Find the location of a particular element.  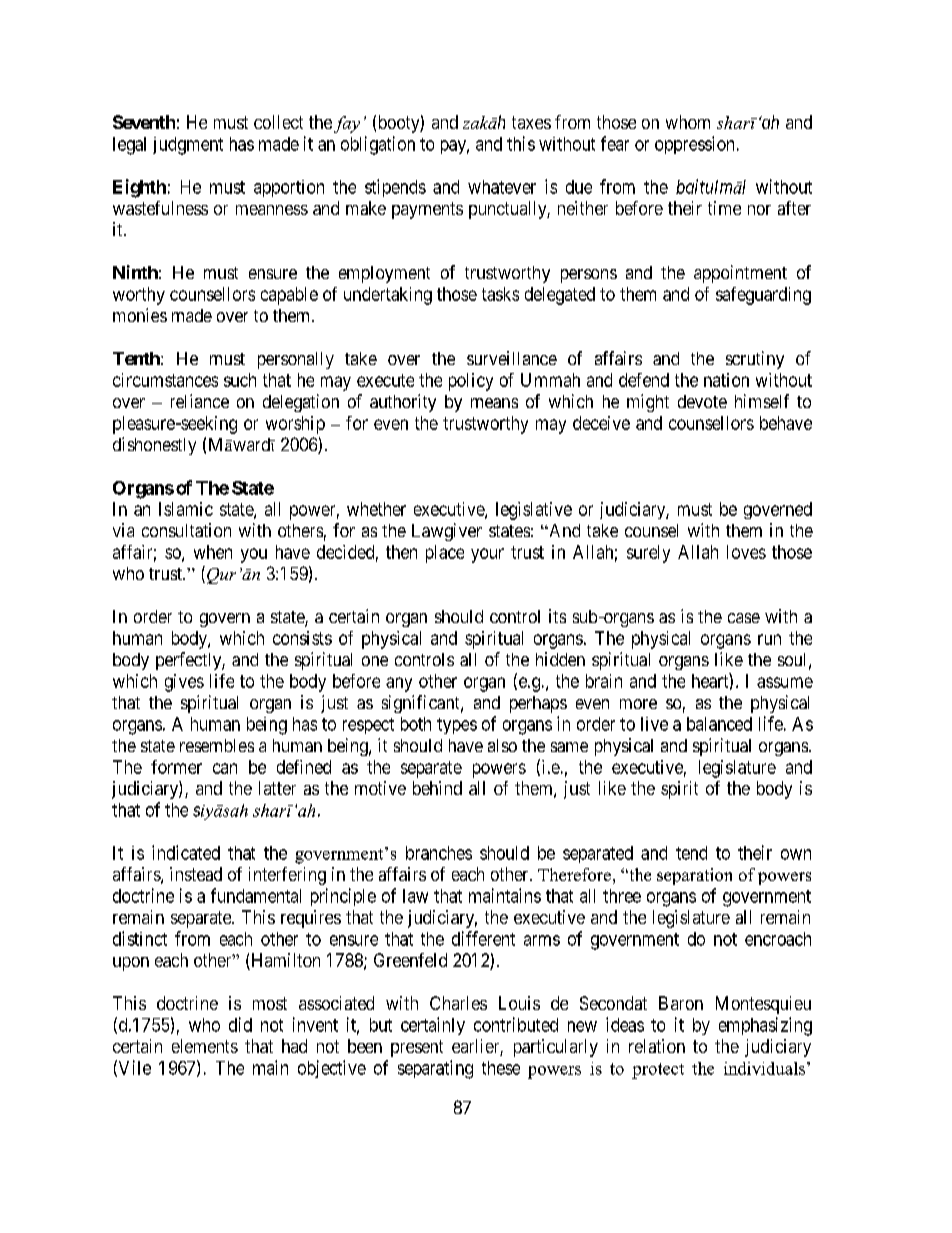

types is located at coordinates (457, 726).
